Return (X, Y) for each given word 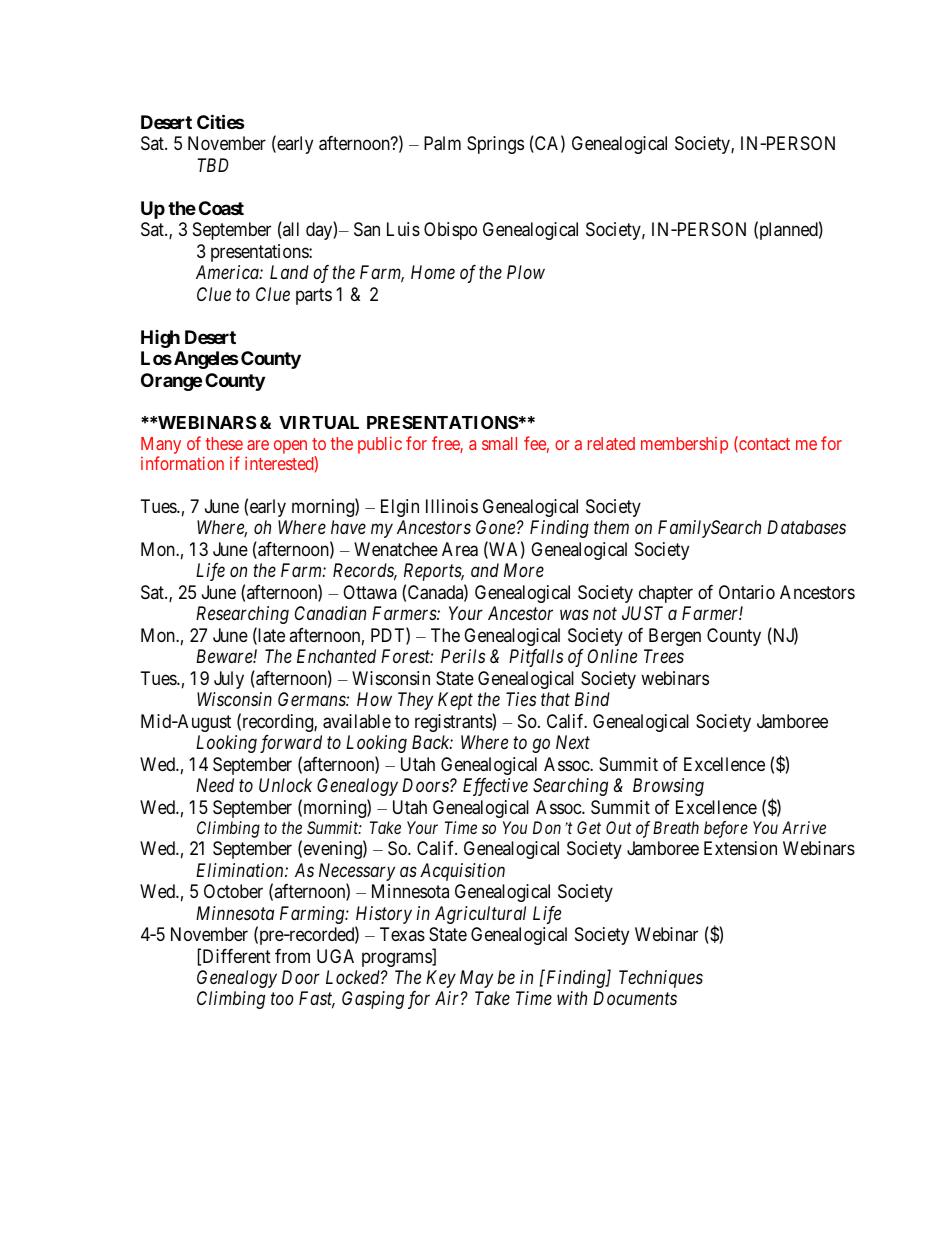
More (524, 570)
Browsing (668, 787)
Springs (495, 145)
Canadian (330, 613)
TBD (212, 165)
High (160, 339)
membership (684, 445)
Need (215, 785)
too (282, 999)
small (499, 443)
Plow (526, 272)
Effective (495, 787)
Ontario (747, 592)
